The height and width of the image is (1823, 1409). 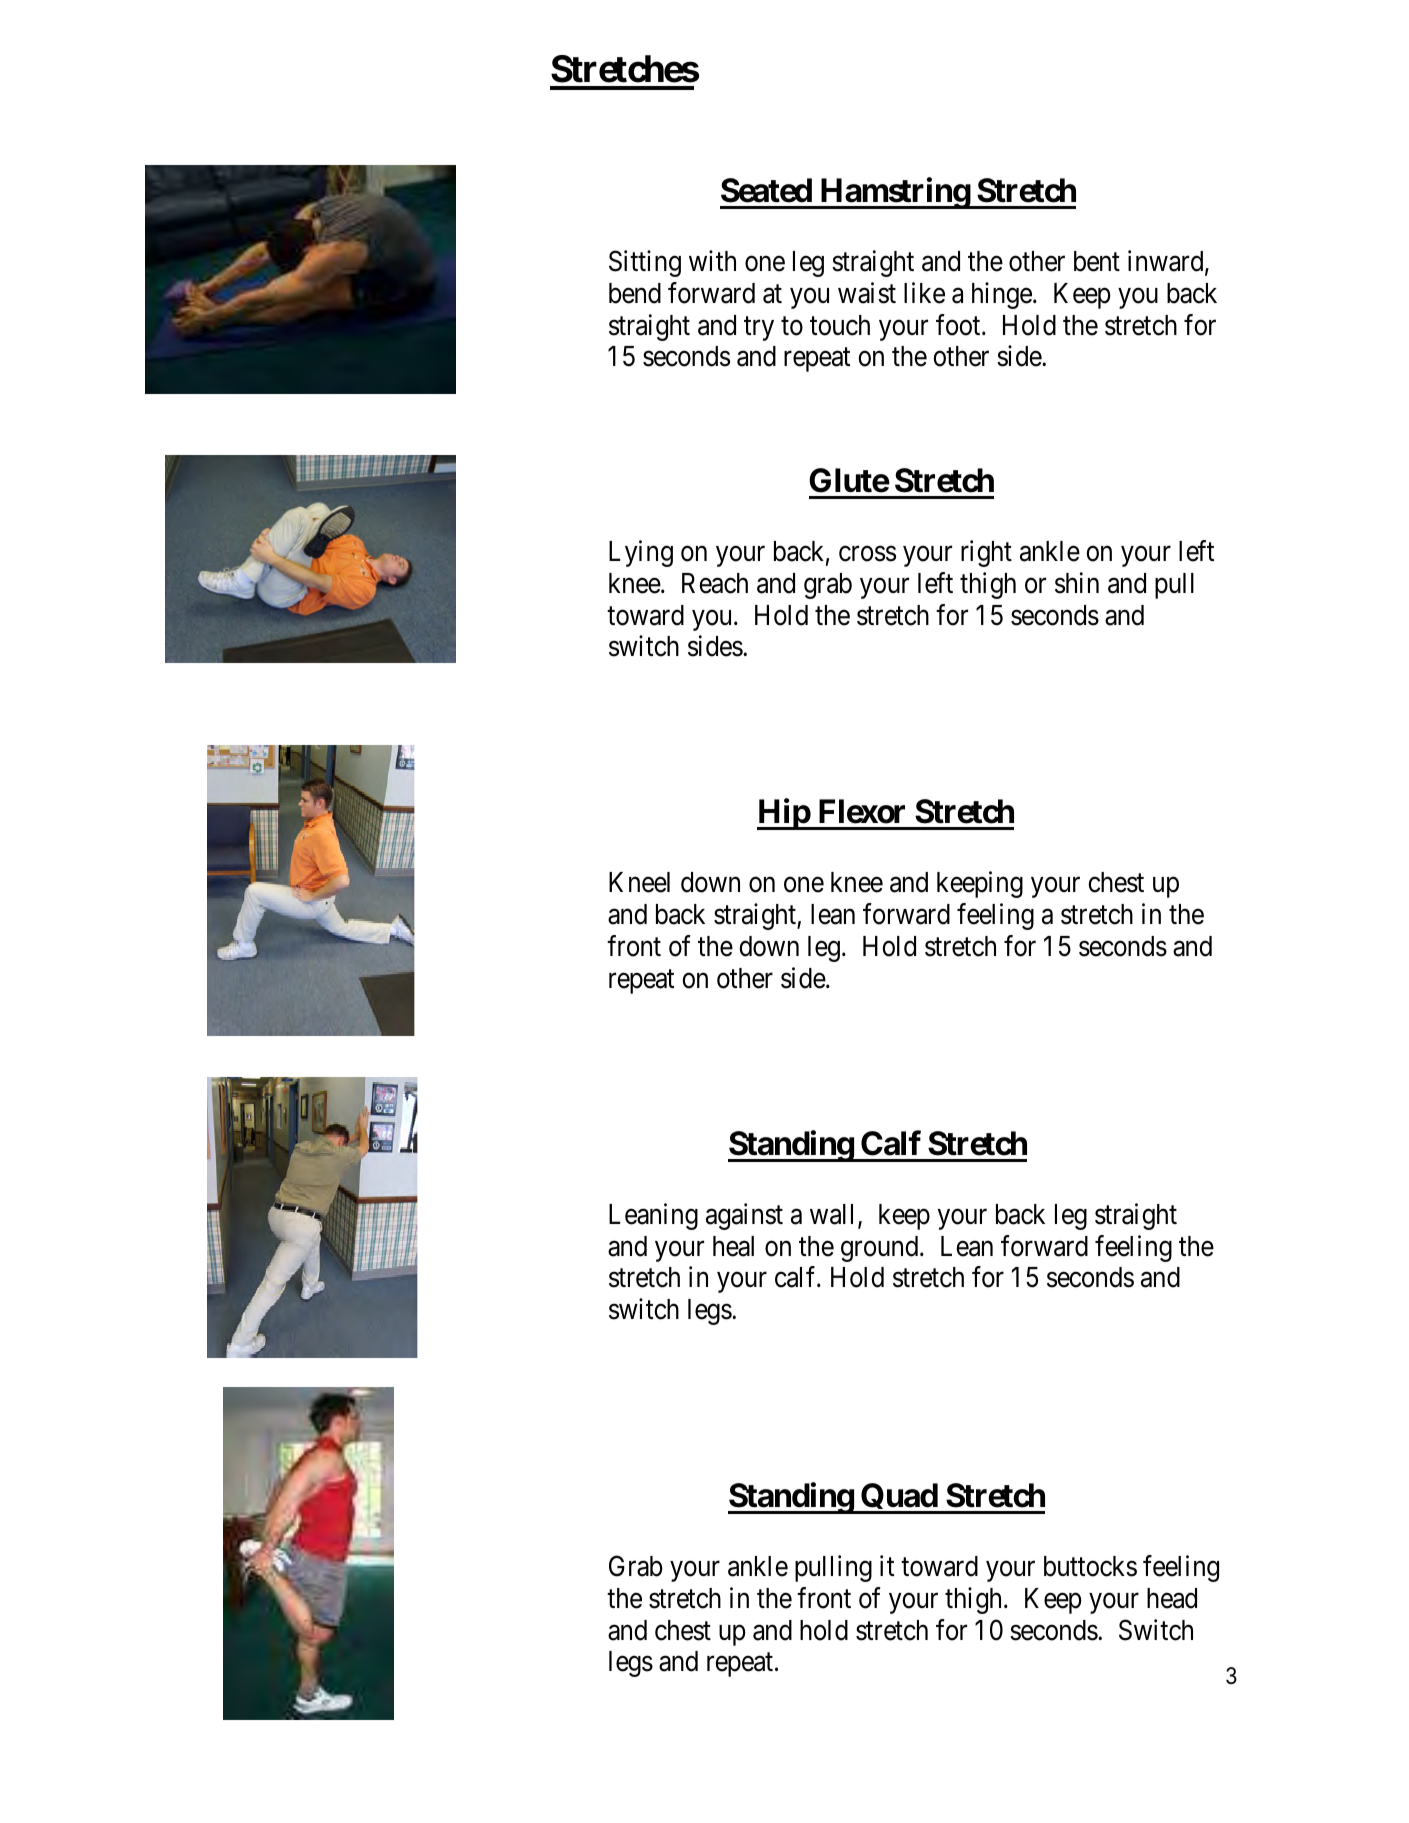 I want to click on ground, so click(x=881, y=1249).
